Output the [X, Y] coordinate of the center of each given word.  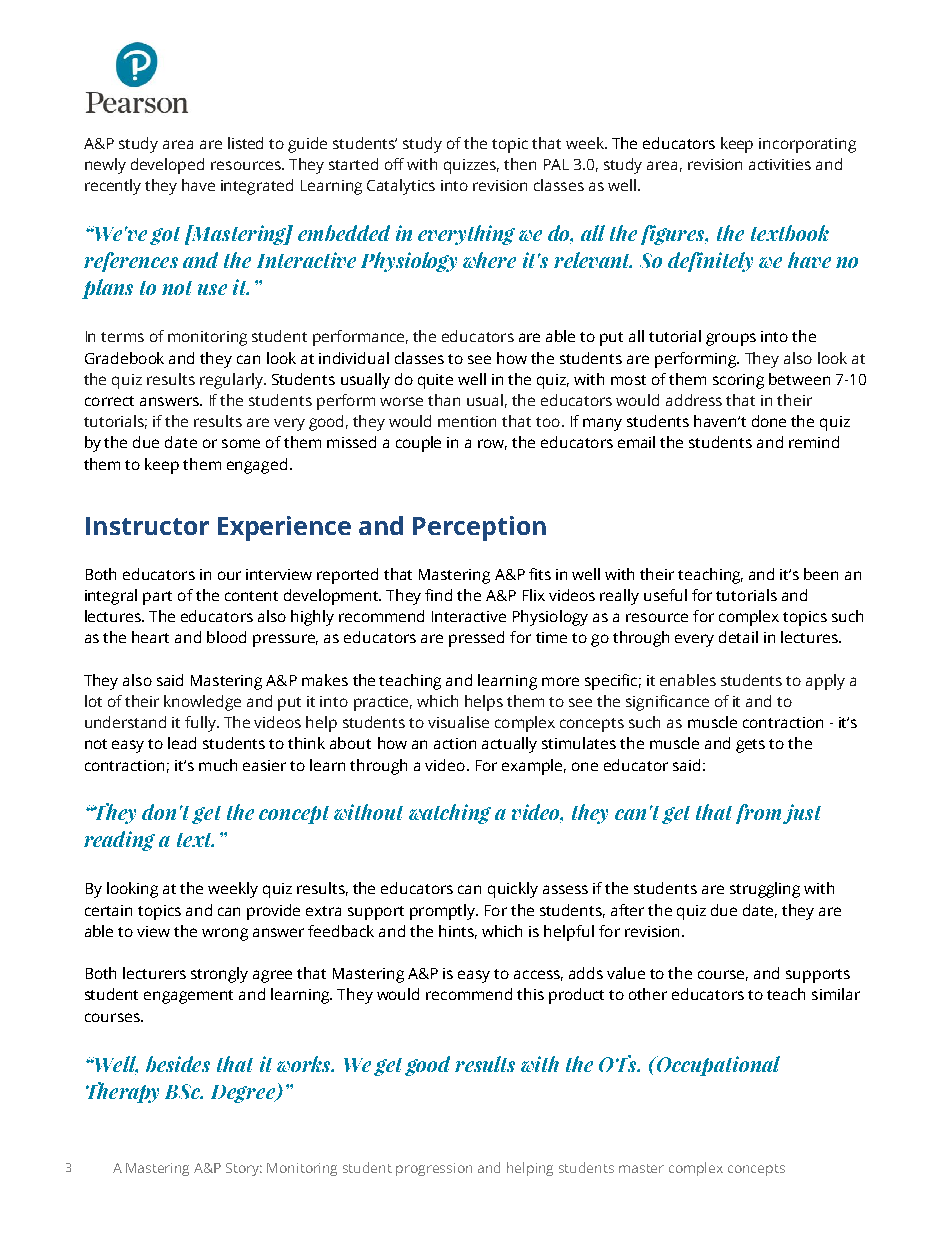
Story [244, 1169]
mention [467, 421]
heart [150, 637]
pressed [476, 639]
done [769, 421]
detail [738, 637]
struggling [765, 890]
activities [780, 164]
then [520, 164]
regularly [232, 381]
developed [167, 166]
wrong [225, 934]
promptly [444, 912]
